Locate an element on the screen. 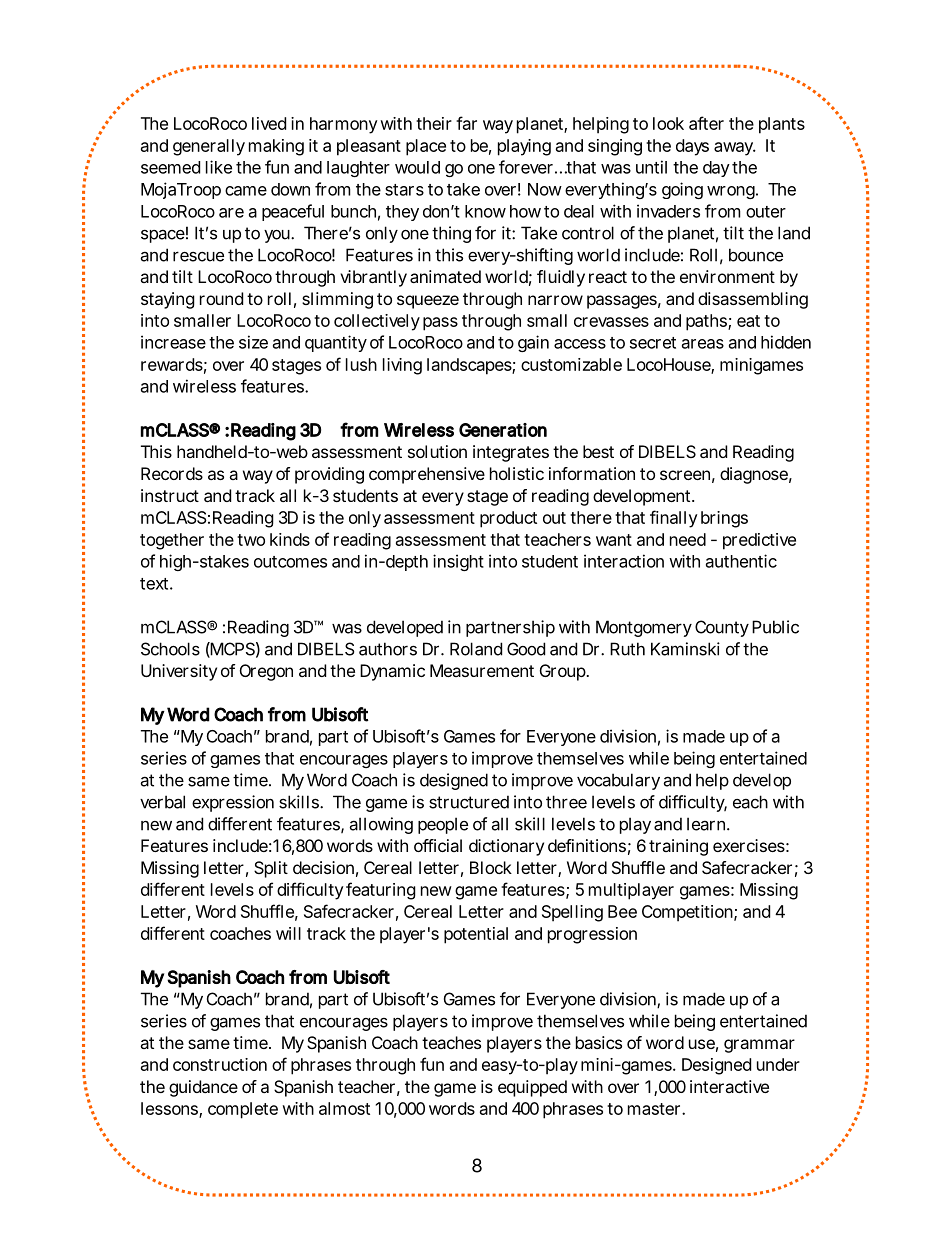 Image resolution: width=952 pixels, height=1233 pixels. like is located at coordinates (219, 167).
